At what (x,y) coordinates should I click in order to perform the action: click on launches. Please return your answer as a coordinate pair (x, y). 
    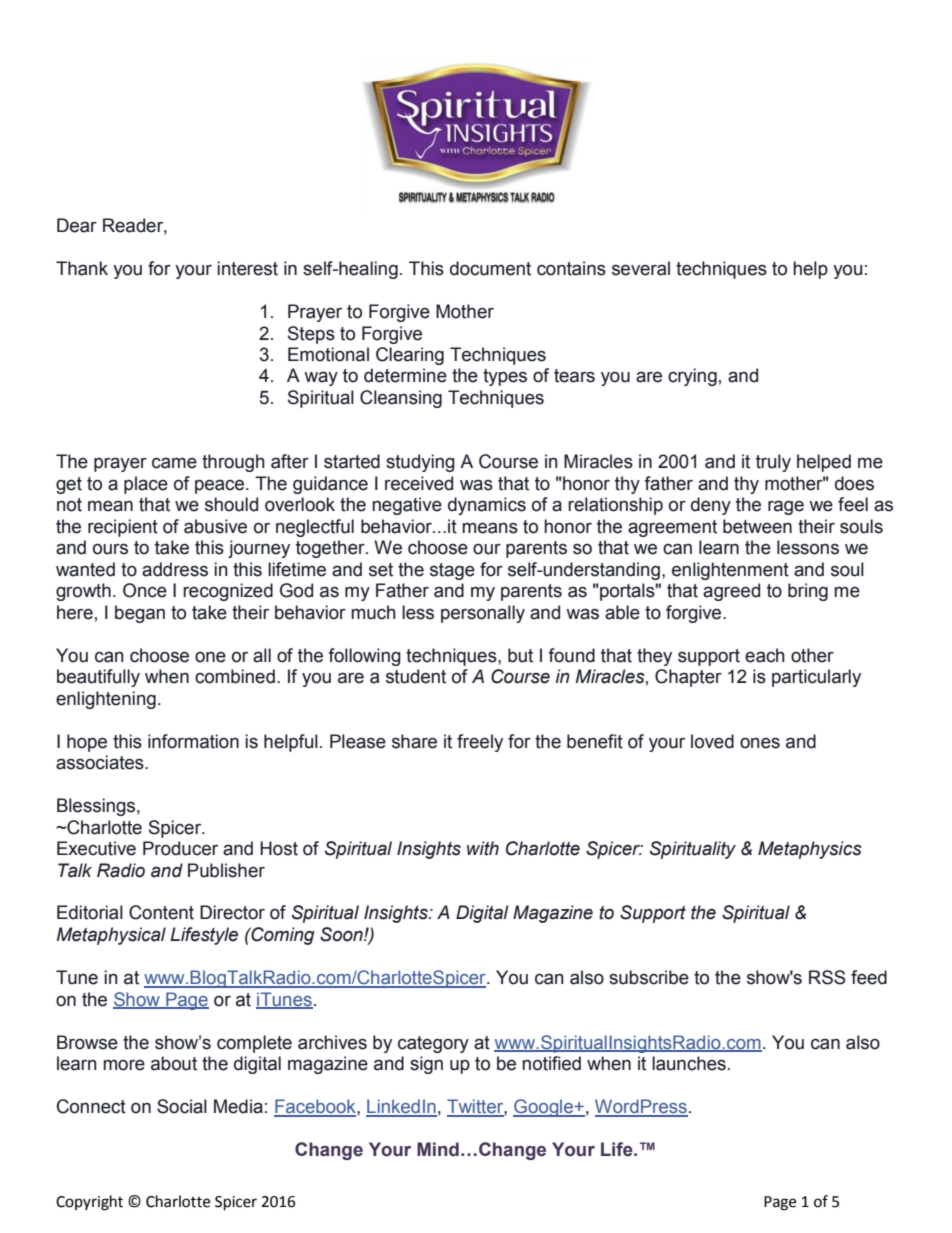
    Looking at the image, I should click on (689, 1063).
